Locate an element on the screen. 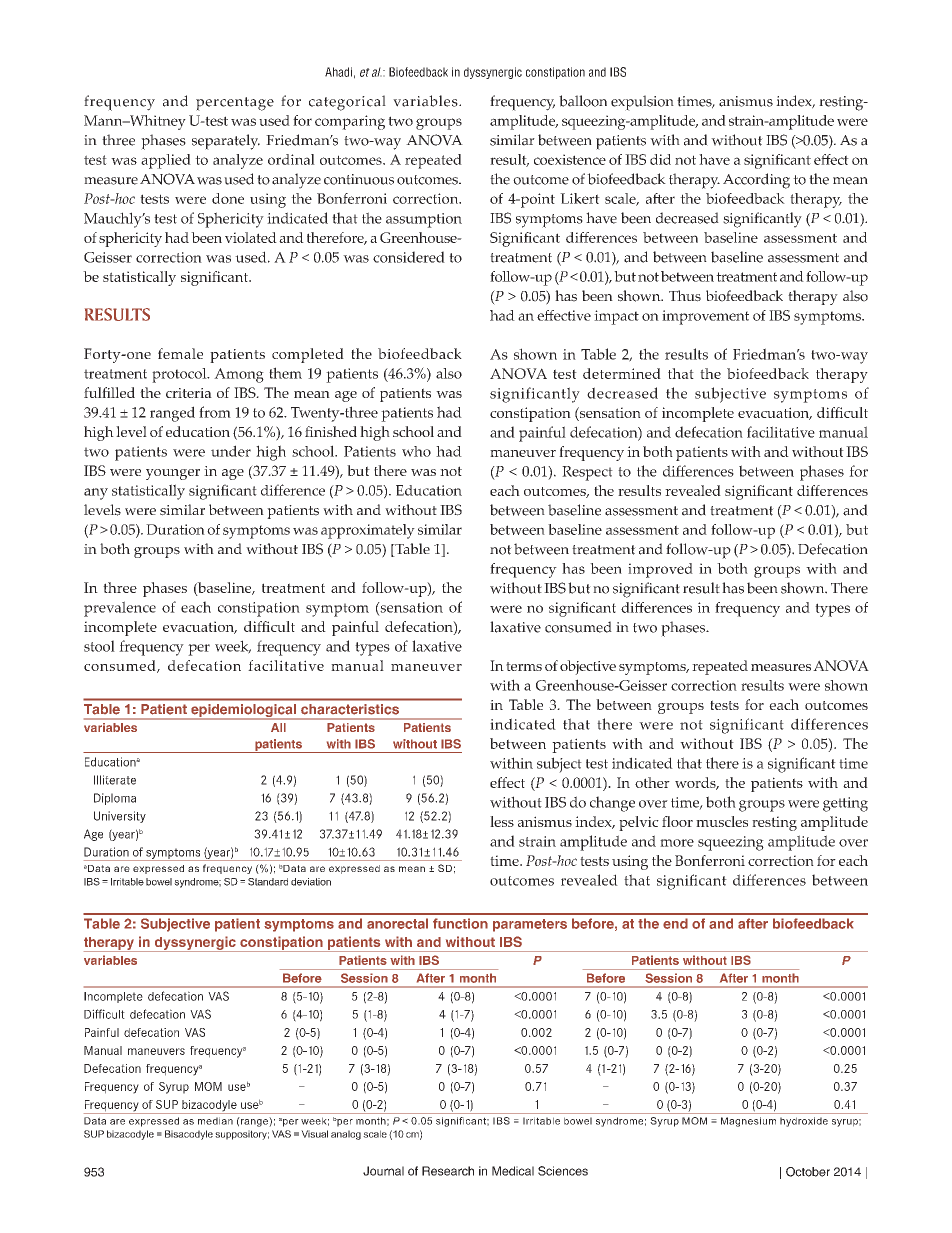  According is located at coordinates (756, 181).
